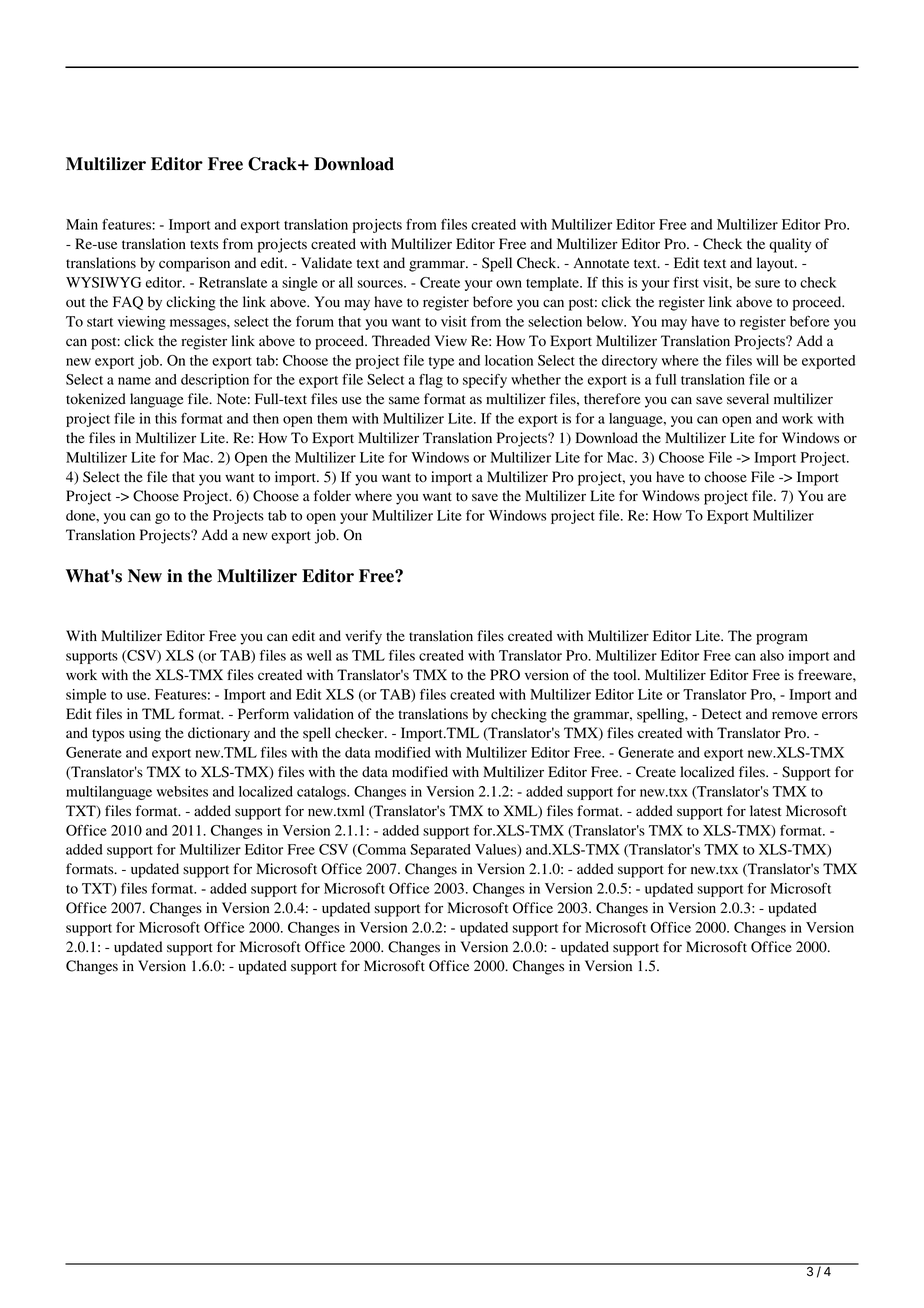 The image size is (924, 1308). I want to click on several, so click(748, 398).
